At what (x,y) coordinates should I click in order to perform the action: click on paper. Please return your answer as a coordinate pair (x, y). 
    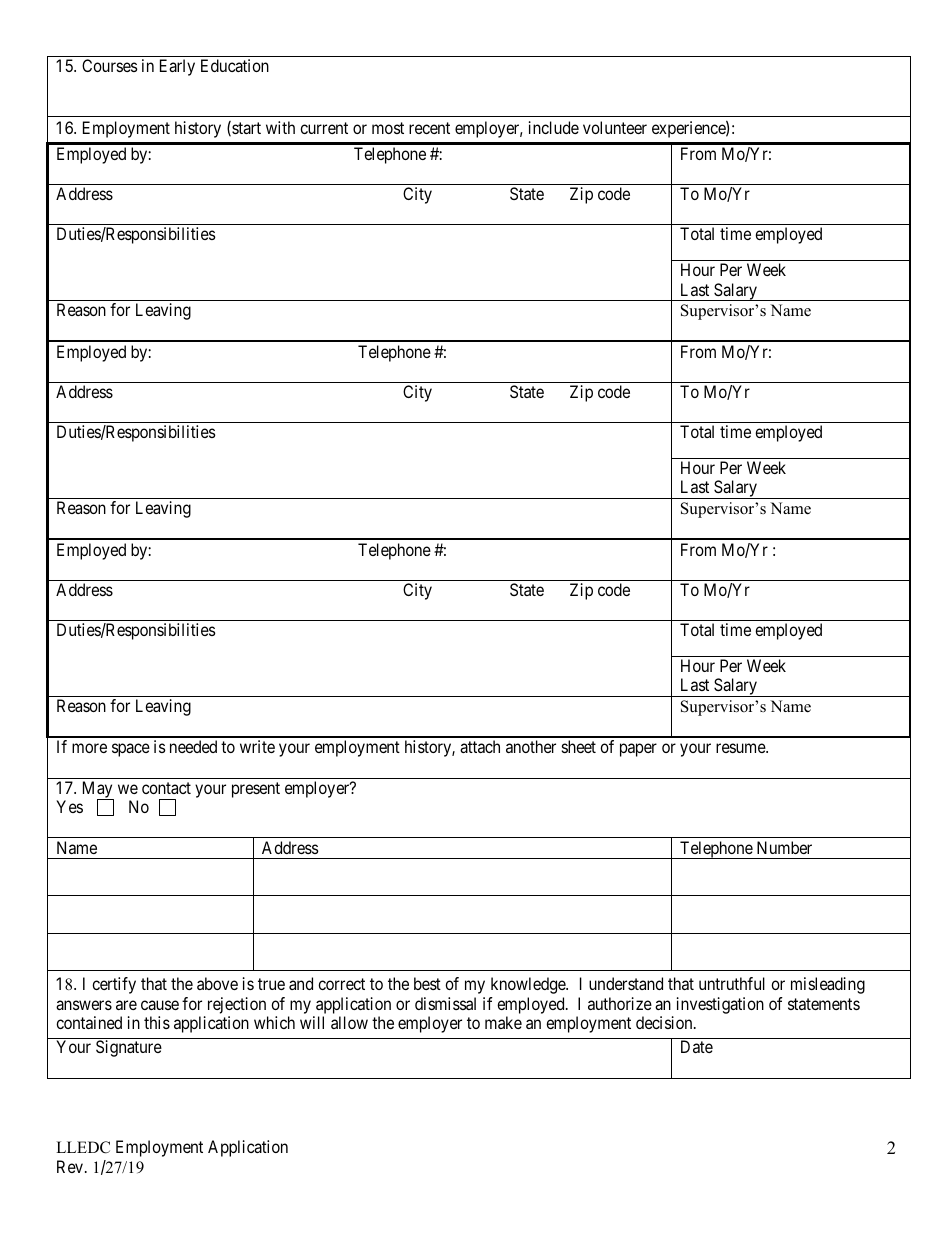
    Looking at the image, I should click on (638, 750).
